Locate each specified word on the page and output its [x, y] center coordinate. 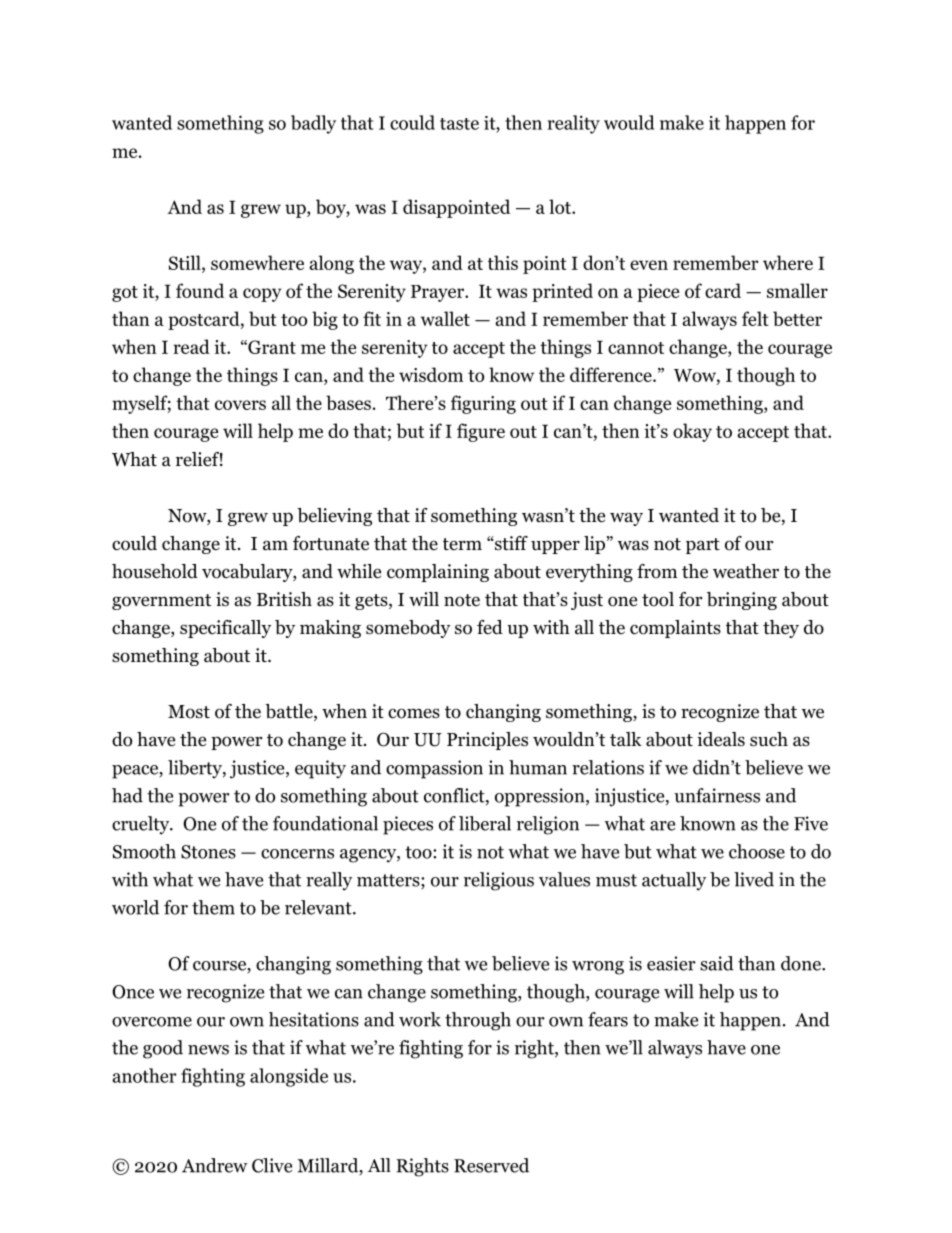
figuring [483, 404]
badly [313, 124]
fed [490, 627]
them [213, 907]
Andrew [215, 1165]
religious [499, 881]
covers [240, 405]
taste [459, 124]
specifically [225, 629]
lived [754, 879]
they [781, 629]
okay [692, 432]
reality [574, 124]
